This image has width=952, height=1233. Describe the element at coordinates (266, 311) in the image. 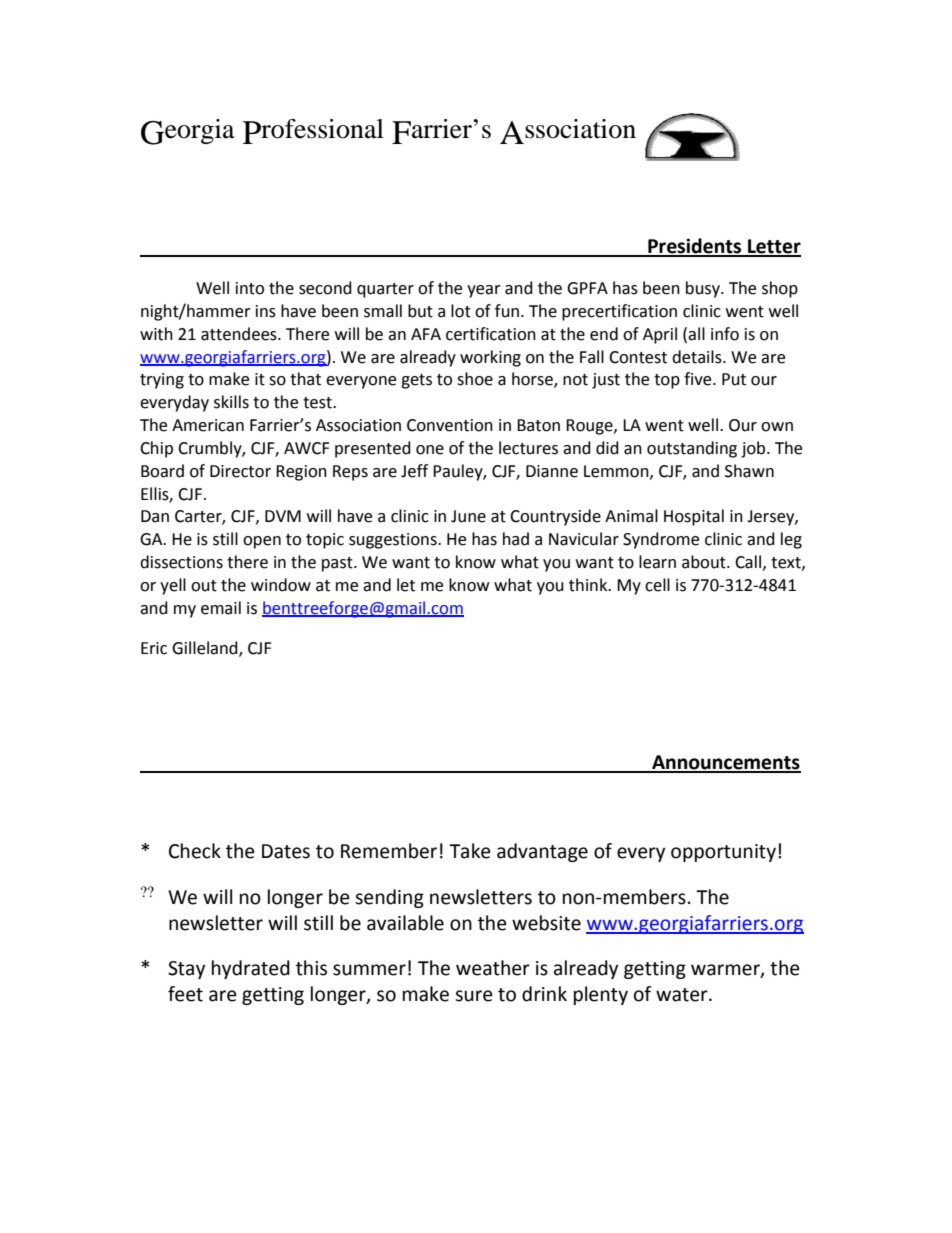

I see `ins` at that location.
